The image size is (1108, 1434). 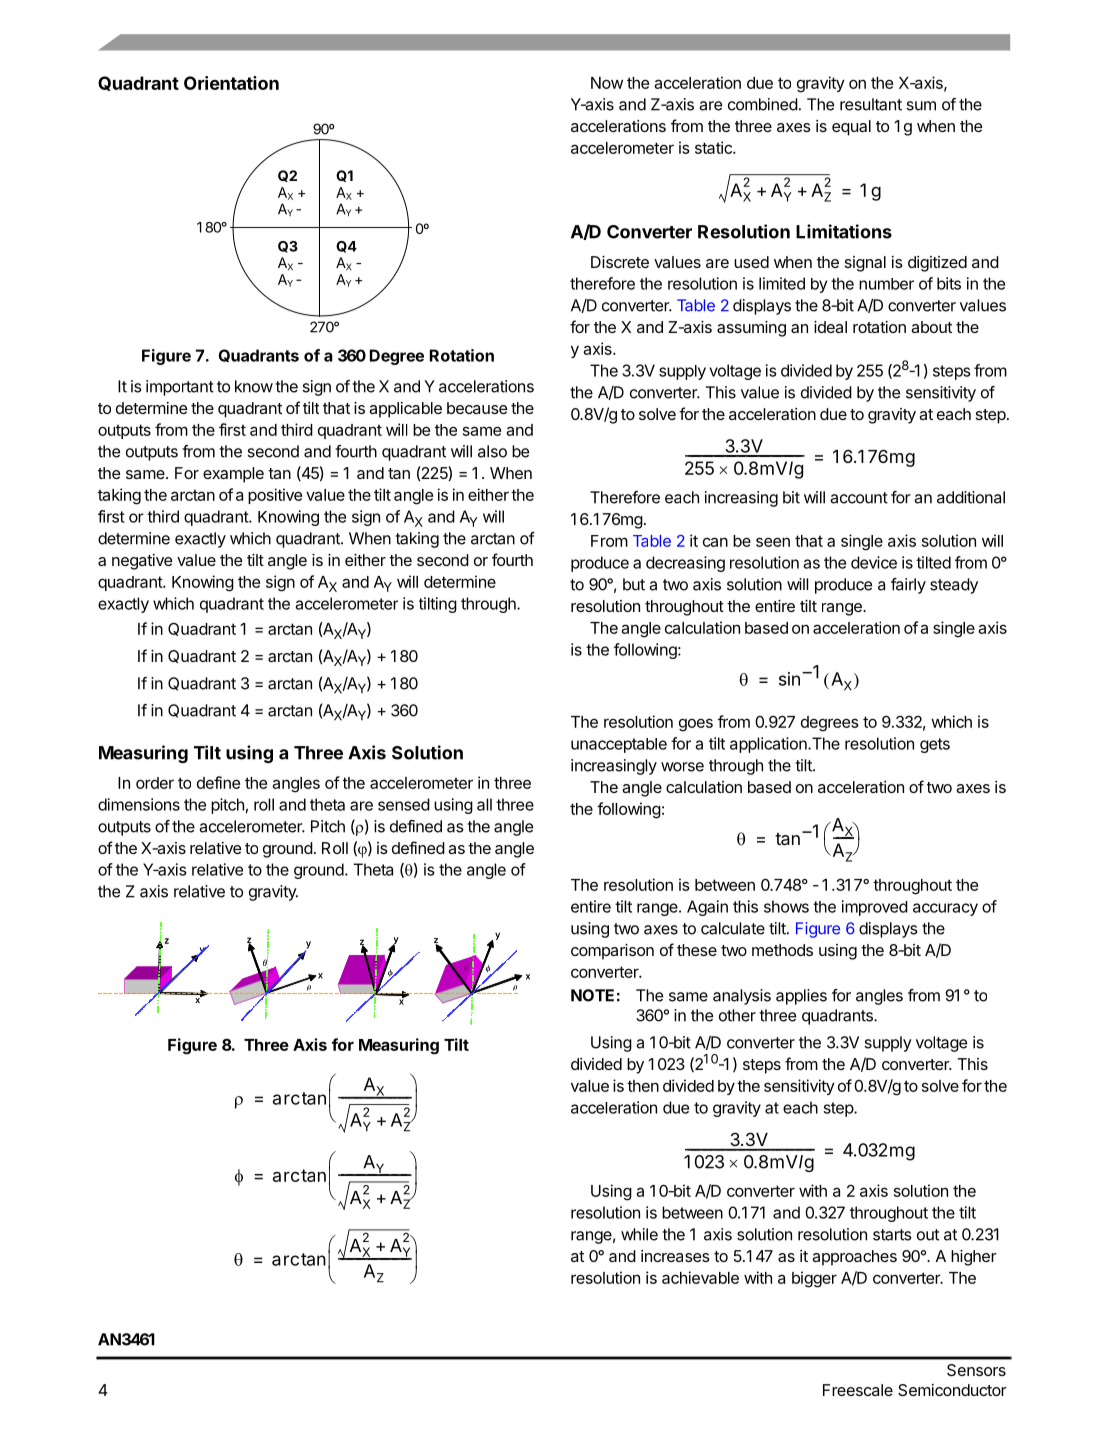 What do you see at coordinates (714, 147) in the screenshot?
I see `static` at bounding box center [714, 147].
